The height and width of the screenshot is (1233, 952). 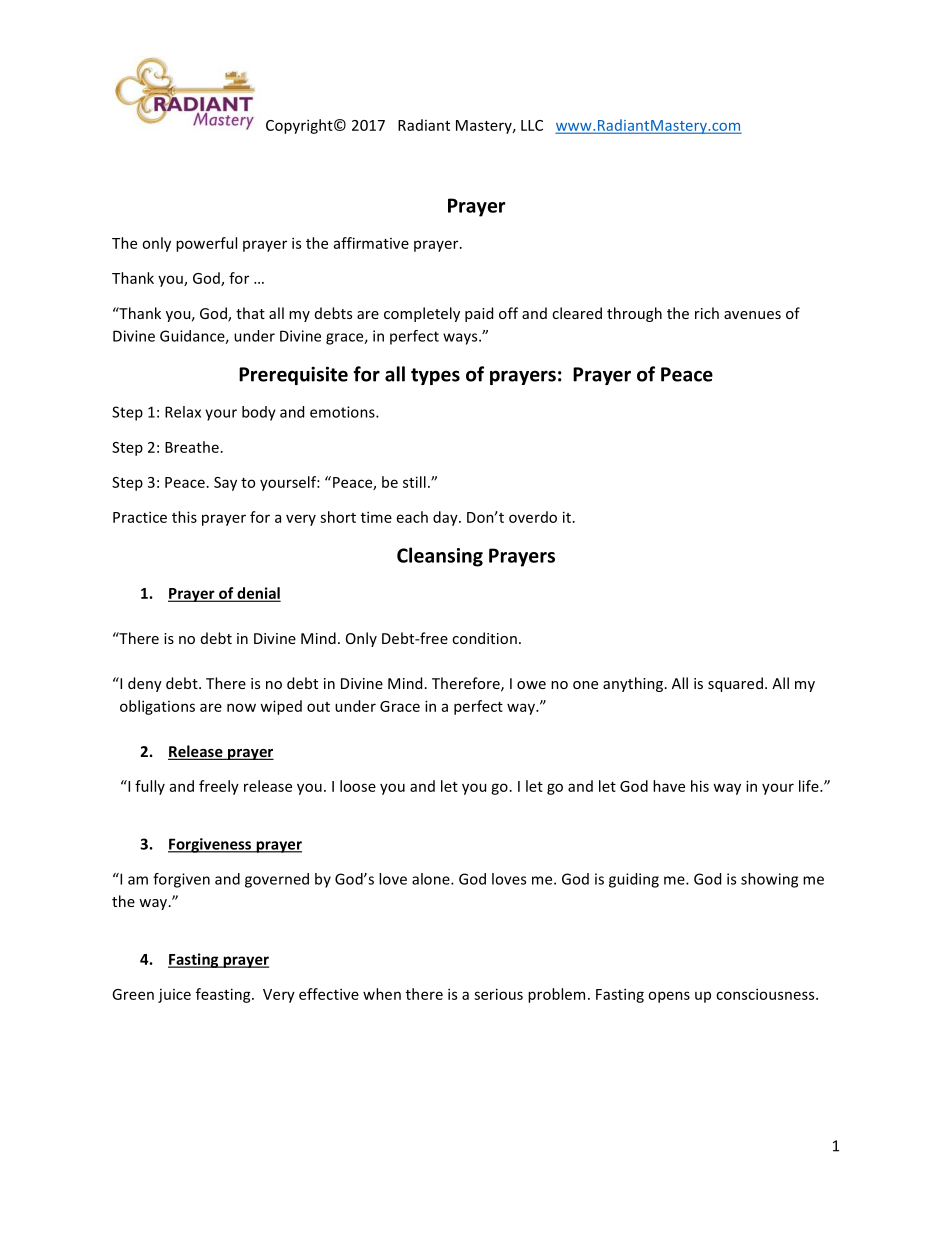 What do you see at coordinates (532, 125) in the screenshot?
I see `LLC` at bounding box center [532, 125].
